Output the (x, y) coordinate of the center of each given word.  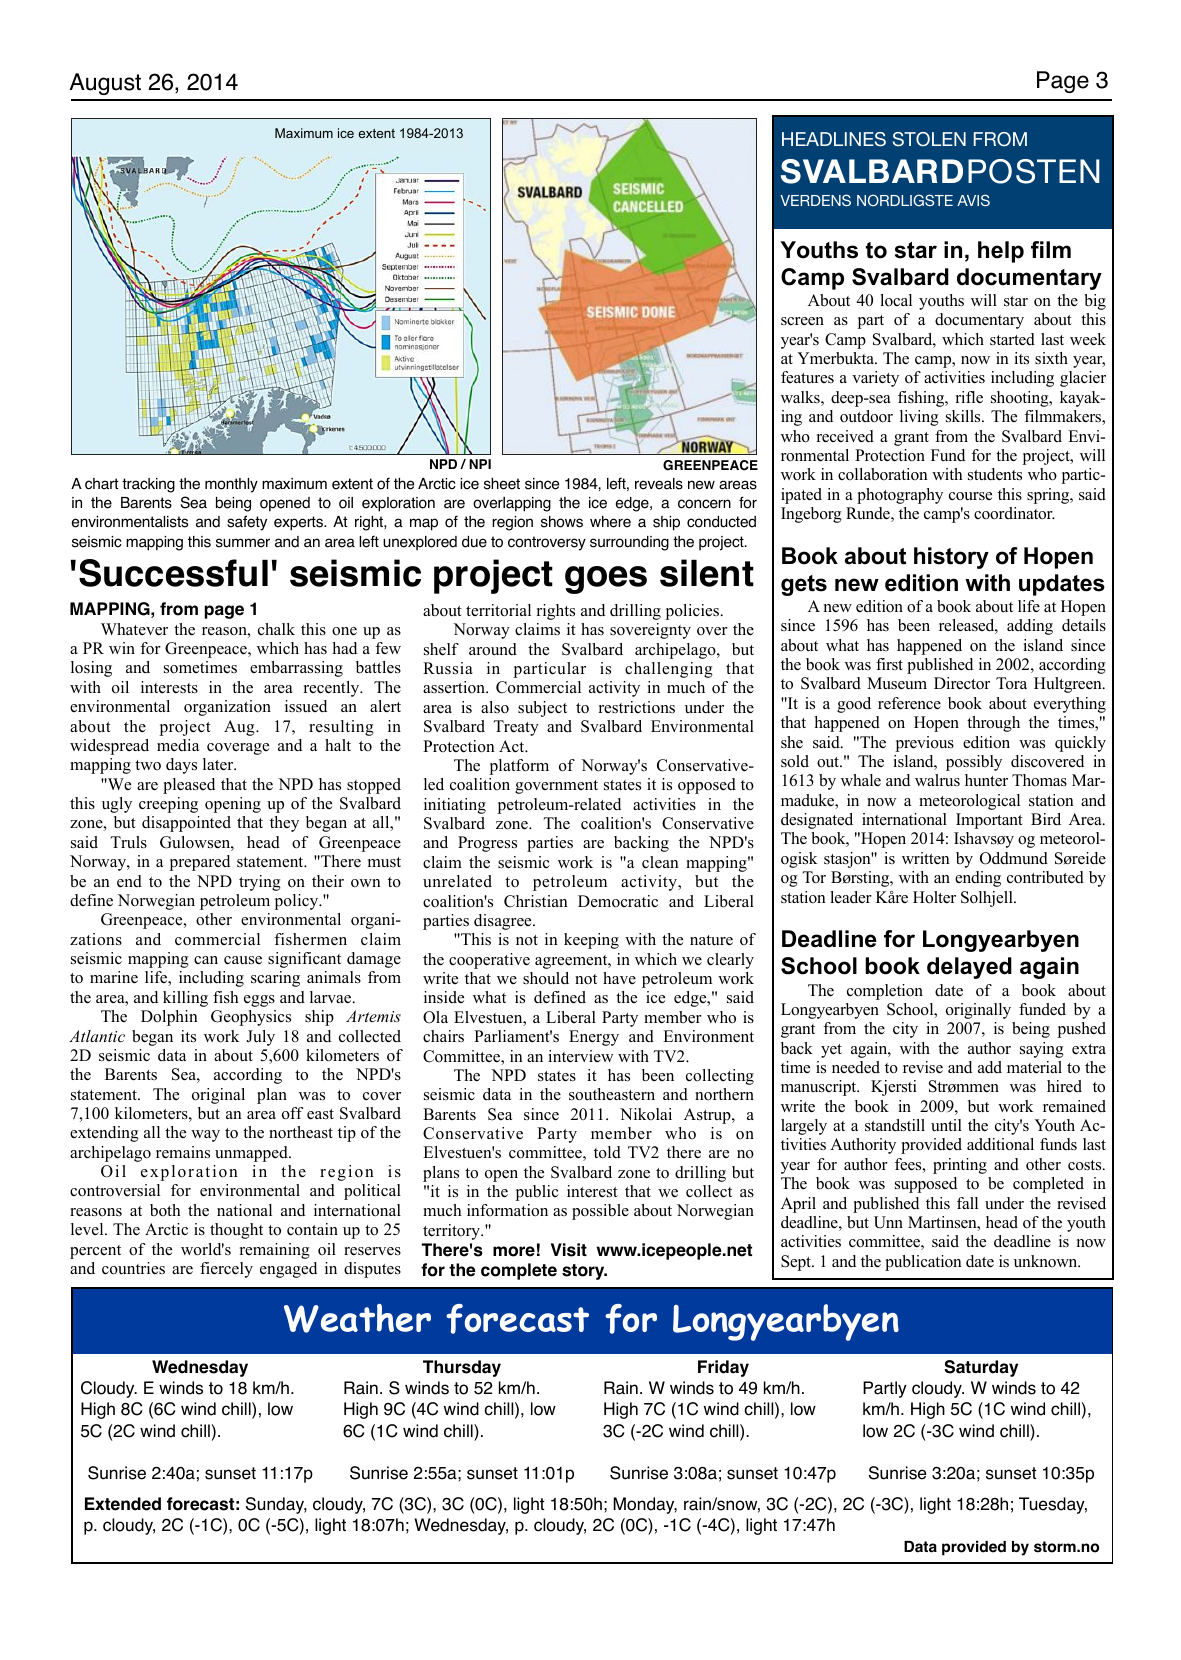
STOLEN (929, 139)
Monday (645, 1505)
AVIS (973, 200)
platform (519, 767)
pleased (189, 786)
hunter (986, 780)
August (105, 84)
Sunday (276, 1505)
